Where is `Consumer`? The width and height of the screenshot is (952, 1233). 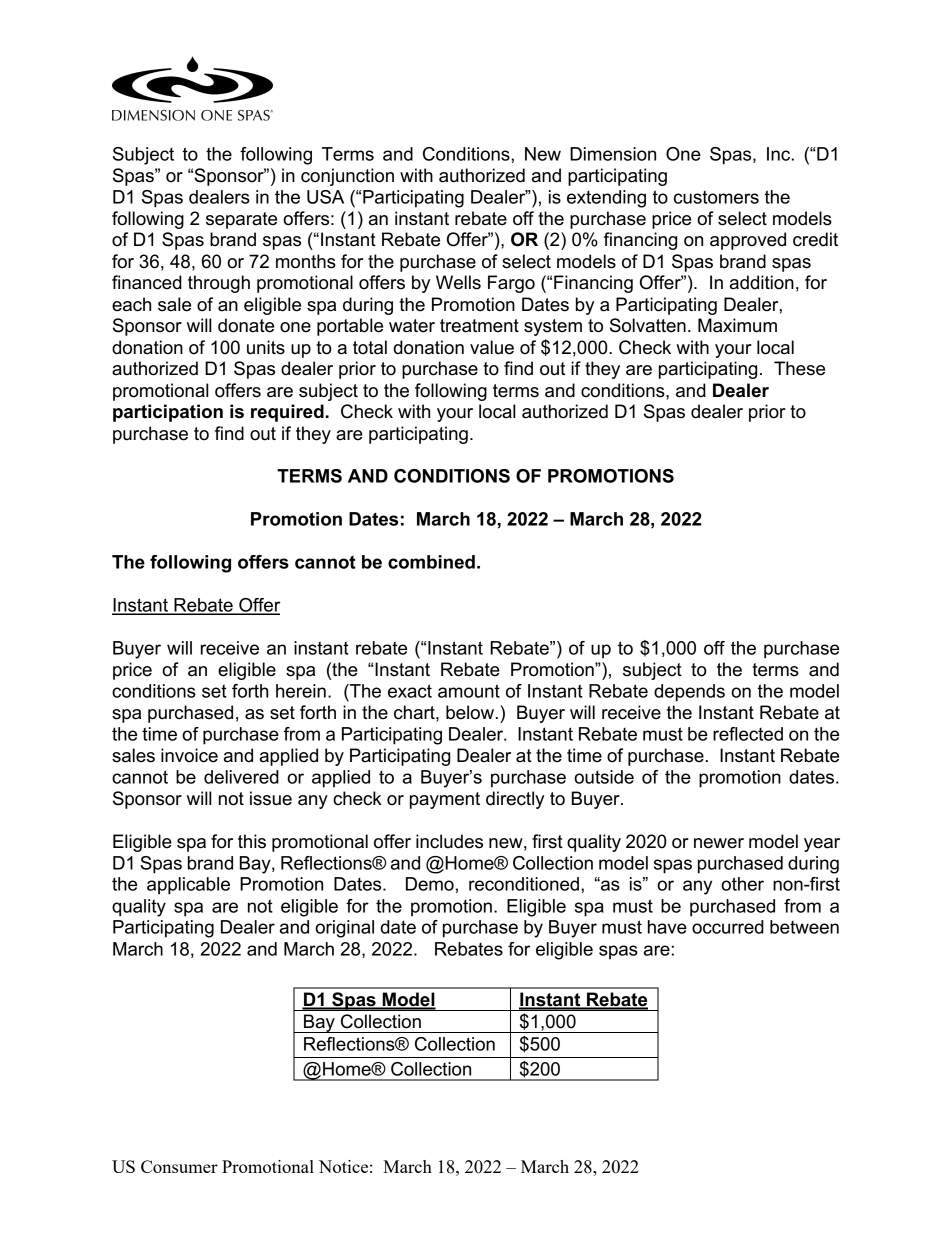 Consumer is located at coordinates (179, 1166).
